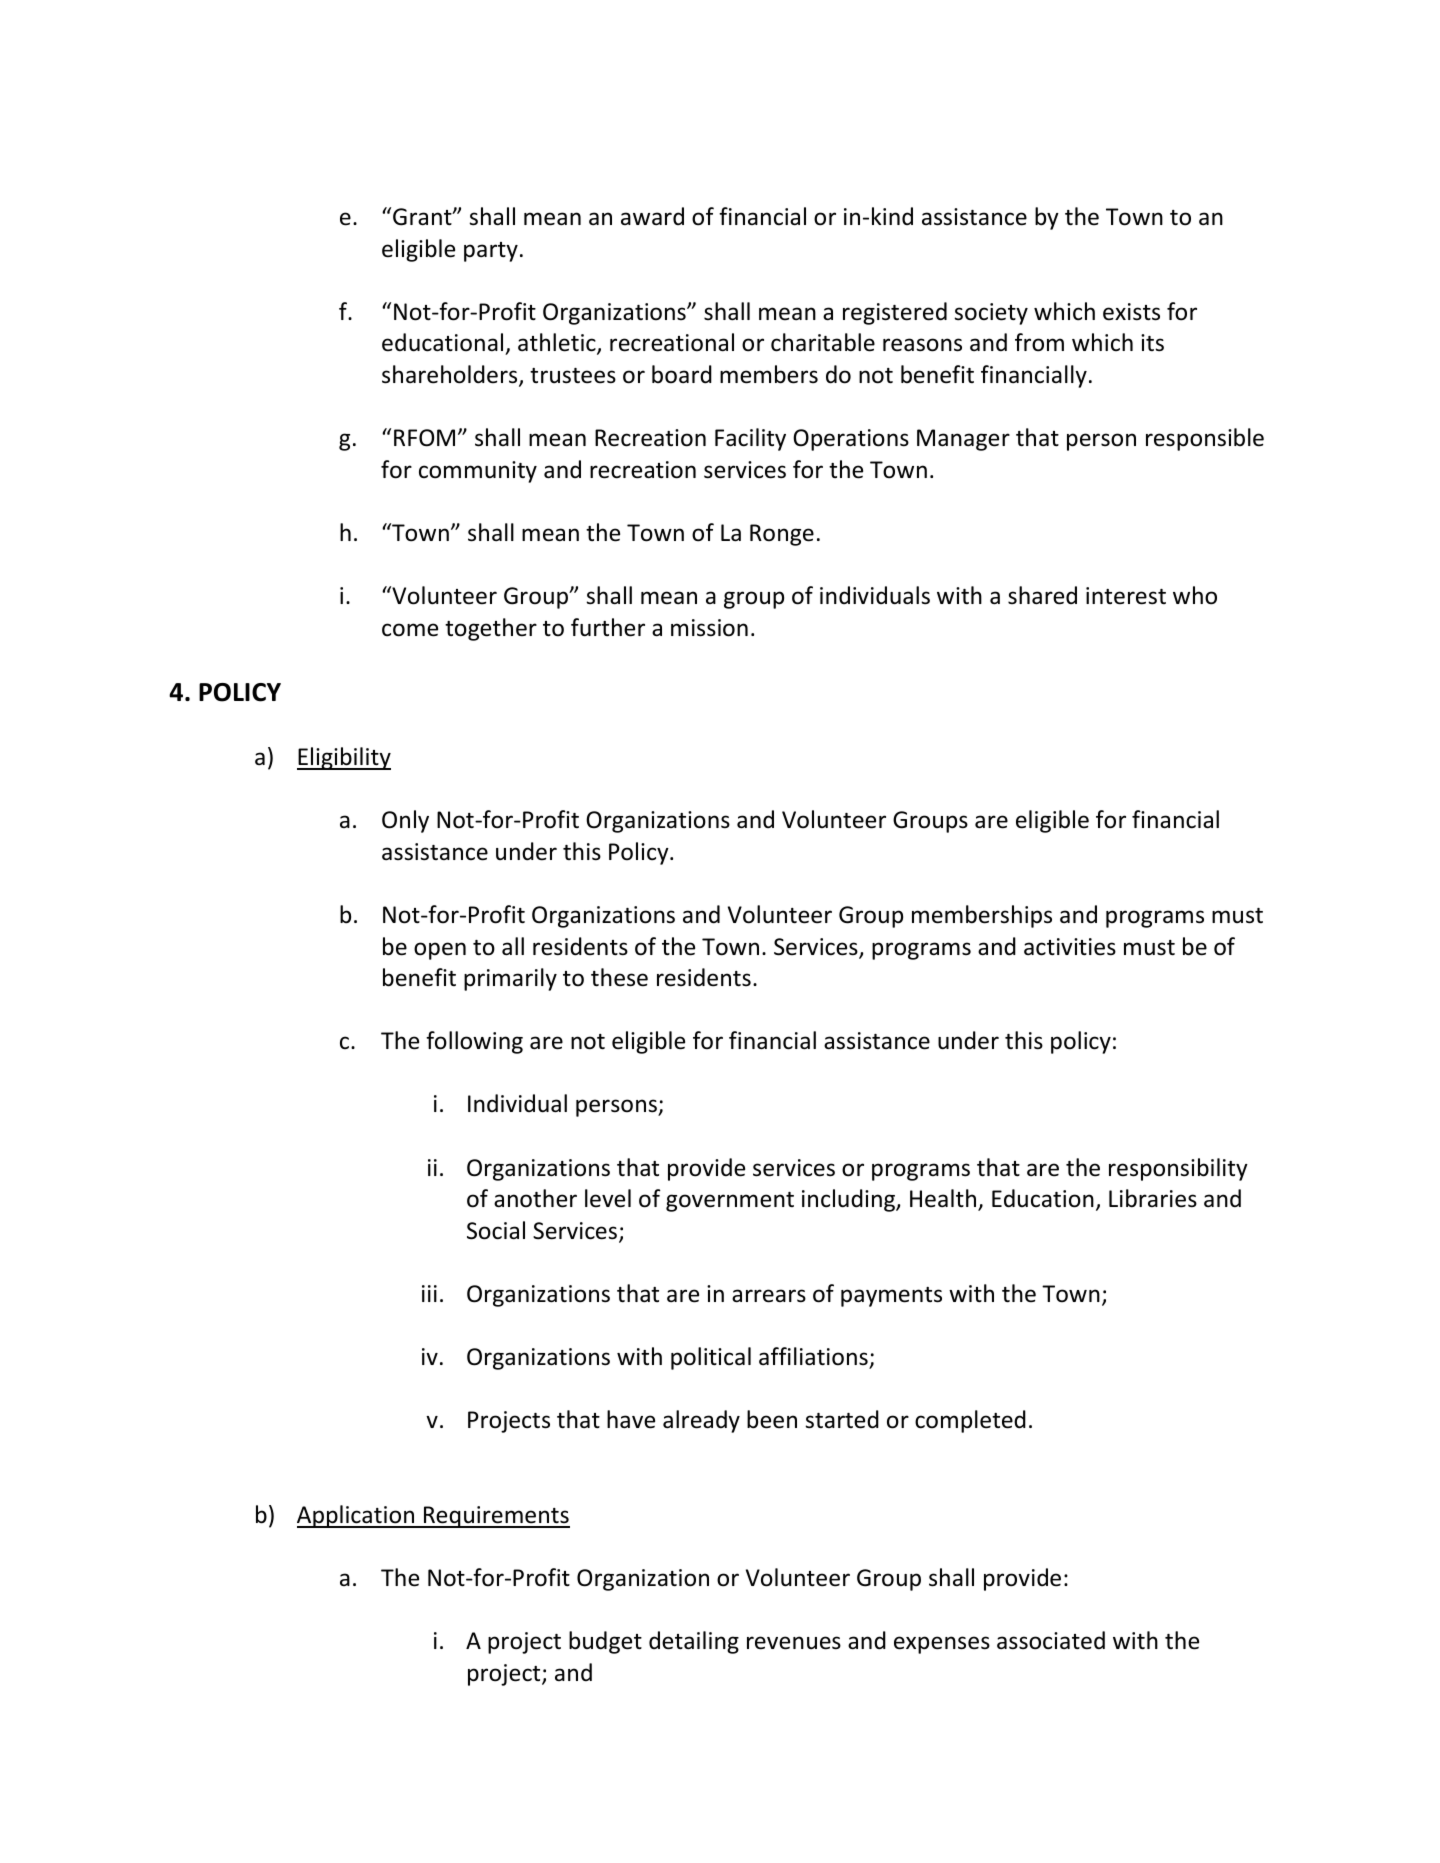 This screenshot has width=1440, height=1863. Describe the element at coordinates (823, 342) in the screenshot. I see `charitable` at that location.
